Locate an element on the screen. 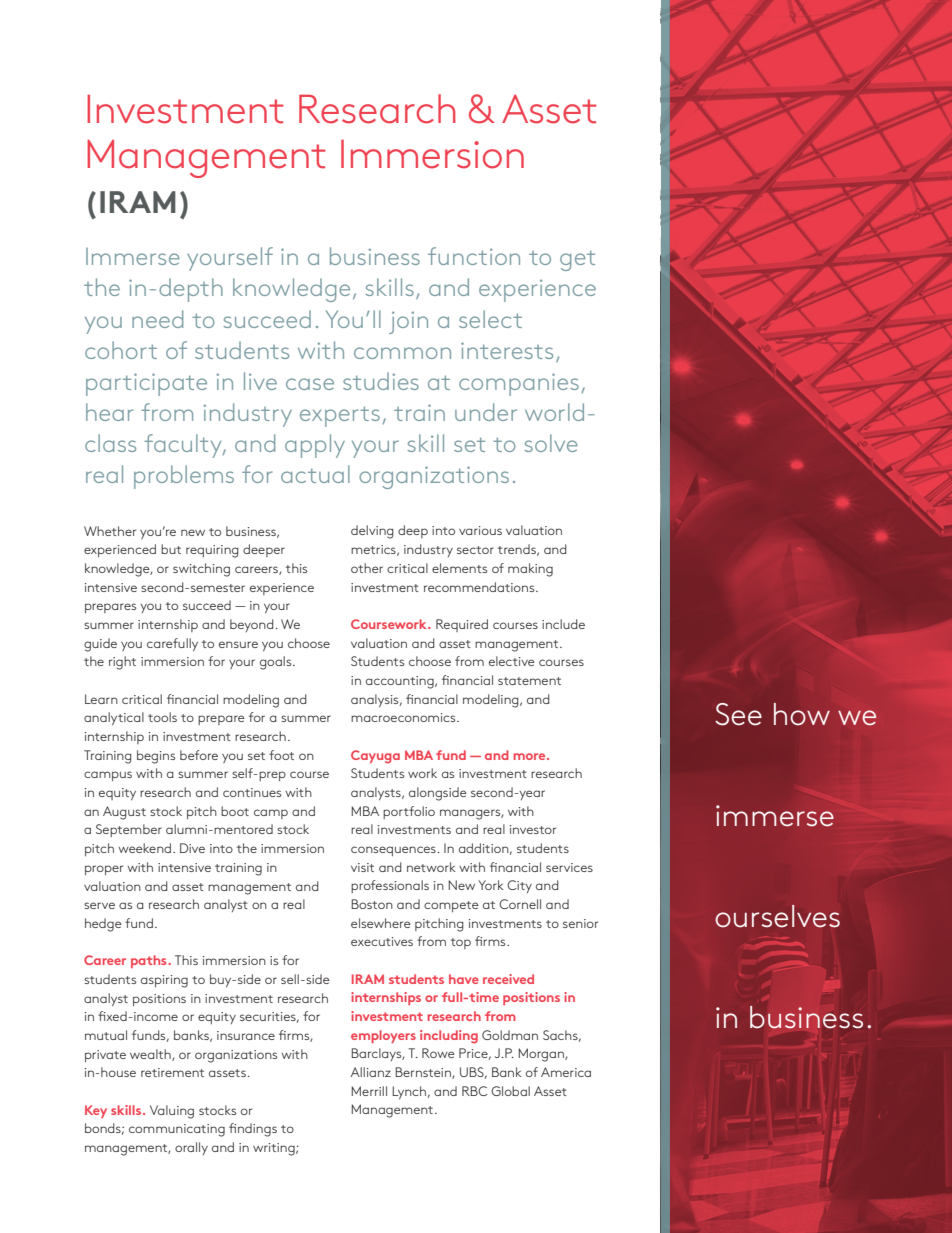 Image resolution: width=952 pixels, height=1233 pixels. problems is located at coordinates (184, 477).
